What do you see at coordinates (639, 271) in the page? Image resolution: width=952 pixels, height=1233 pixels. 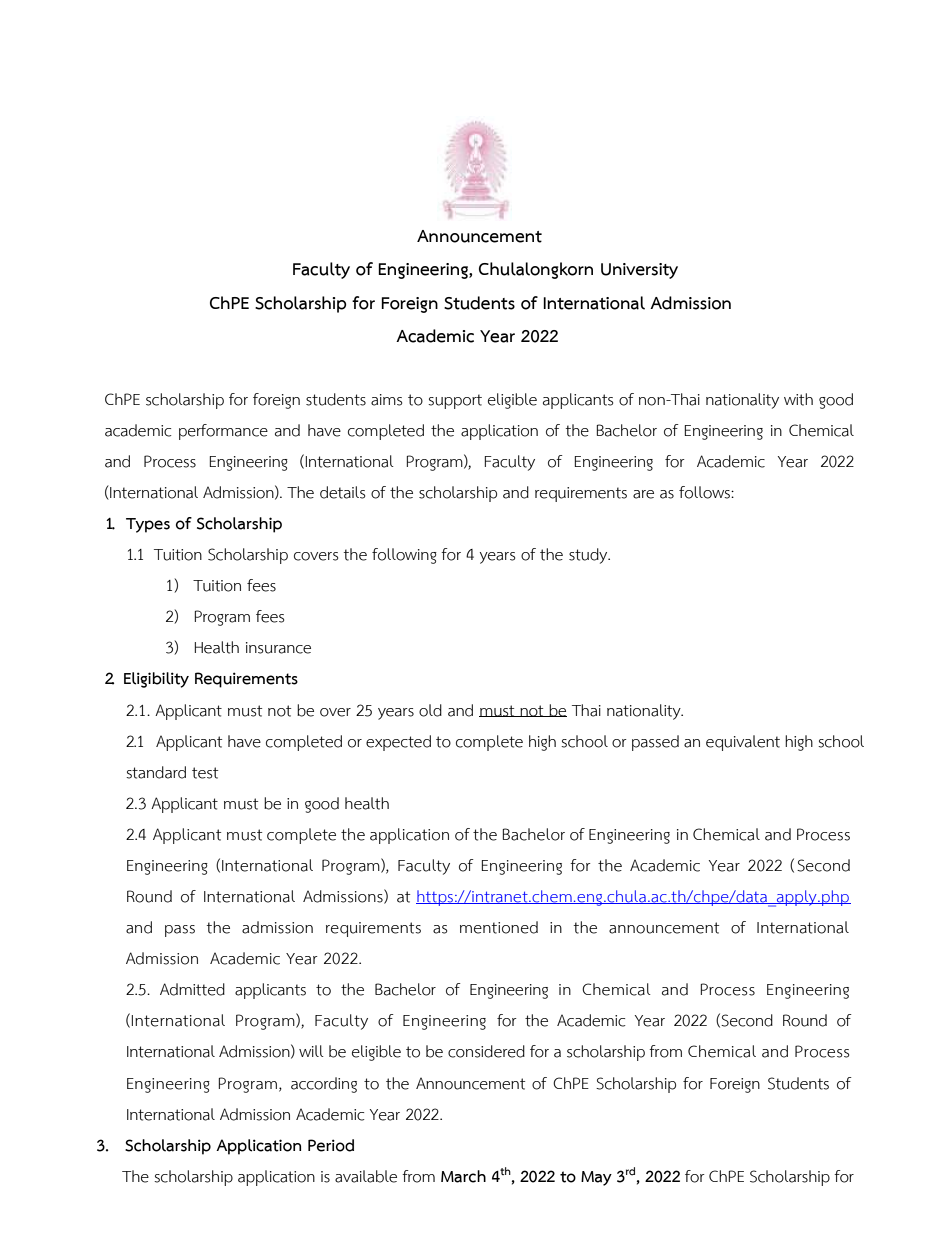 I see `University` at bounding box center [639, 271].
